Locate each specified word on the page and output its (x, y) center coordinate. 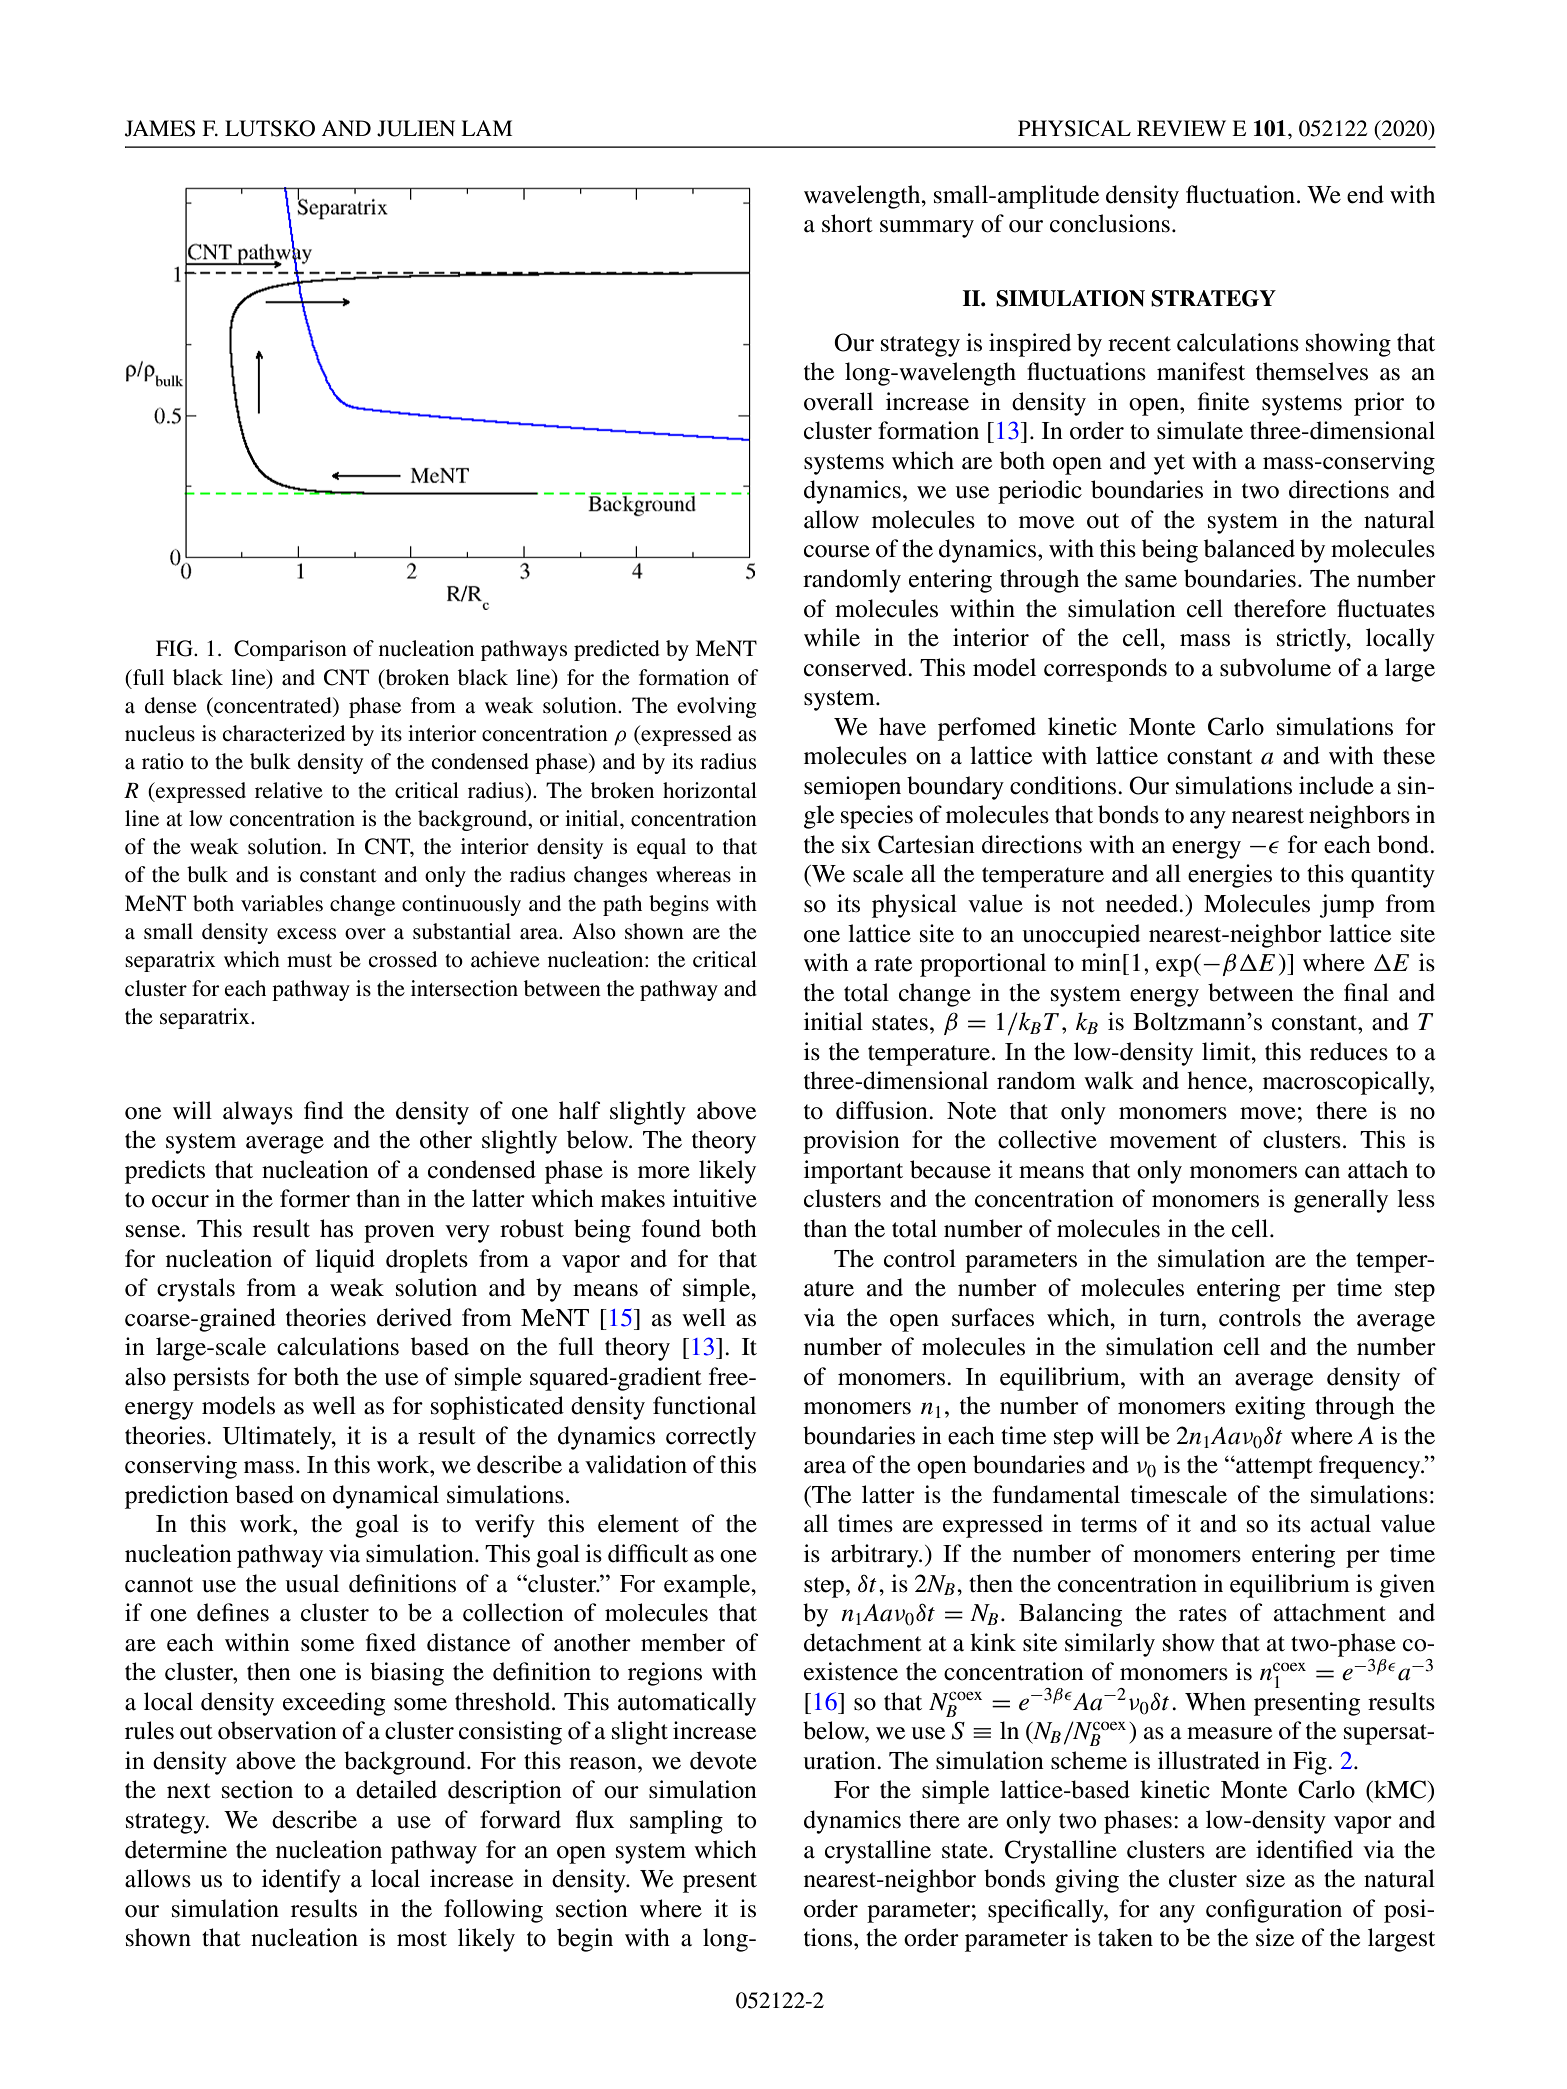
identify (301, 1881)
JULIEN (416, 128)
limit (1227, 1051)
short (847, 223)
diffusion (883, 1110)
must (309, 961)
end (1365, 194)
